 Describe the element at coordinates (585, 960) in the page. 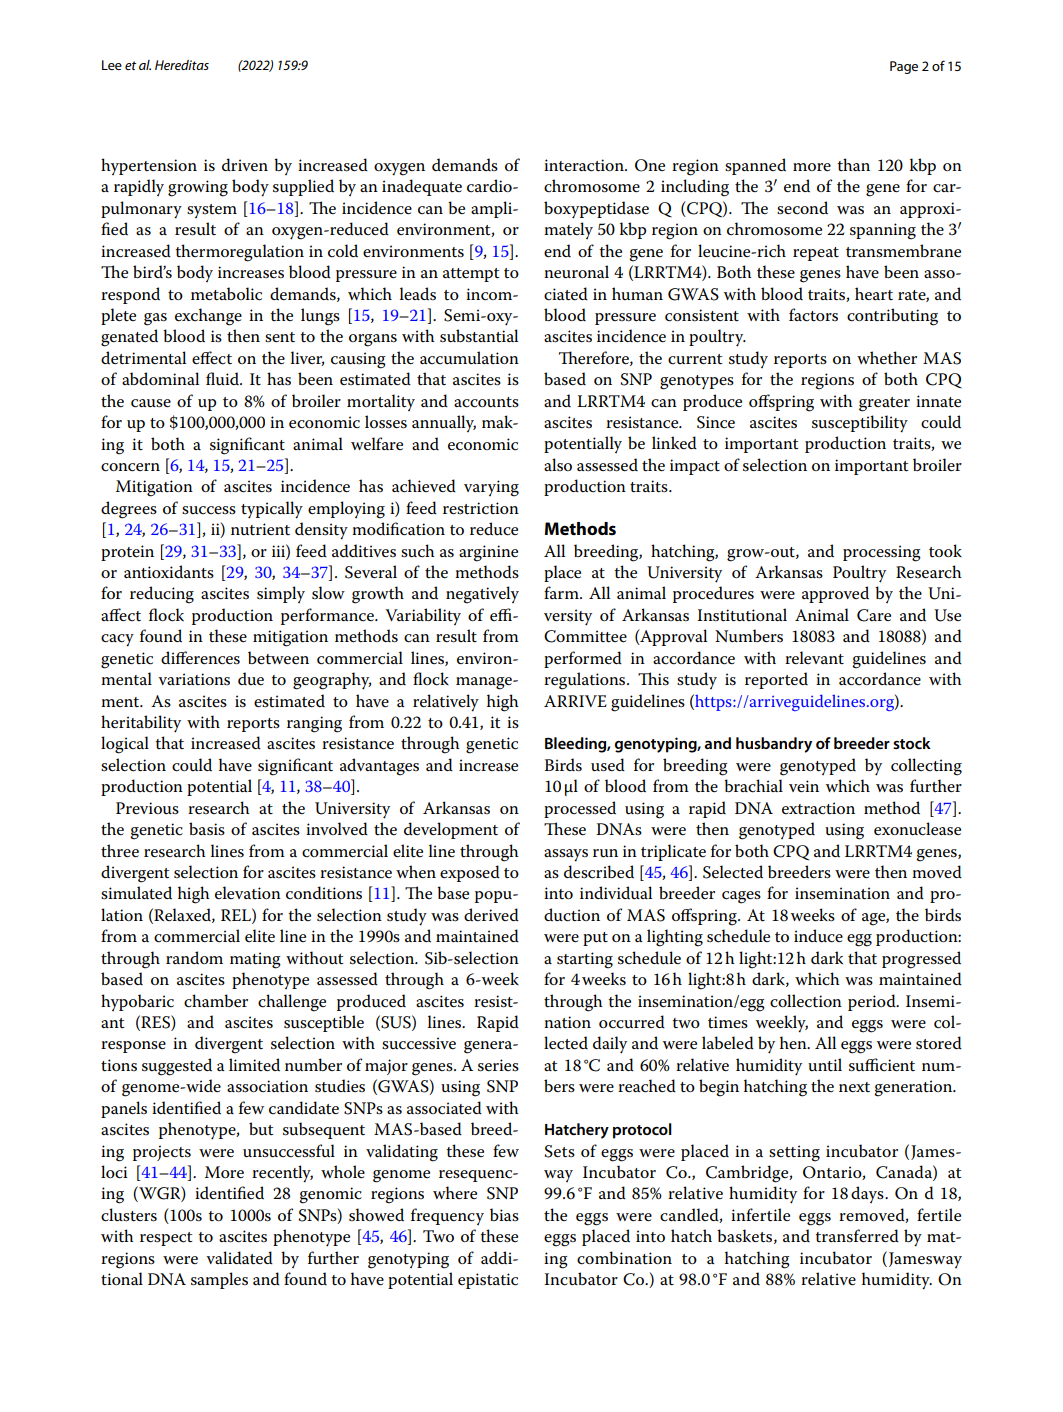

I see `starting` at that location.
